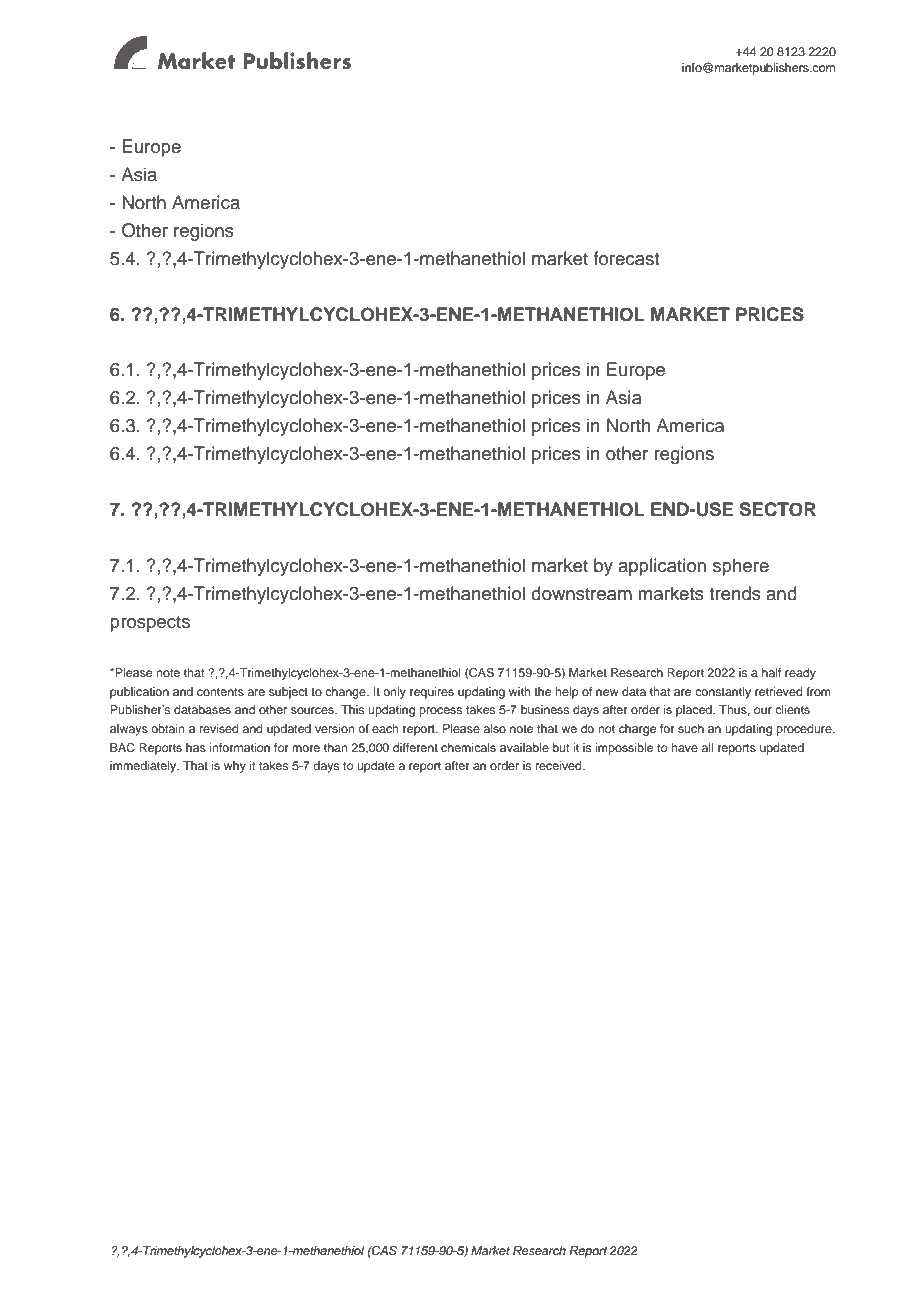 This screenshot has height=1308, width=924. I want to click on downstream, so click(581, 593).
